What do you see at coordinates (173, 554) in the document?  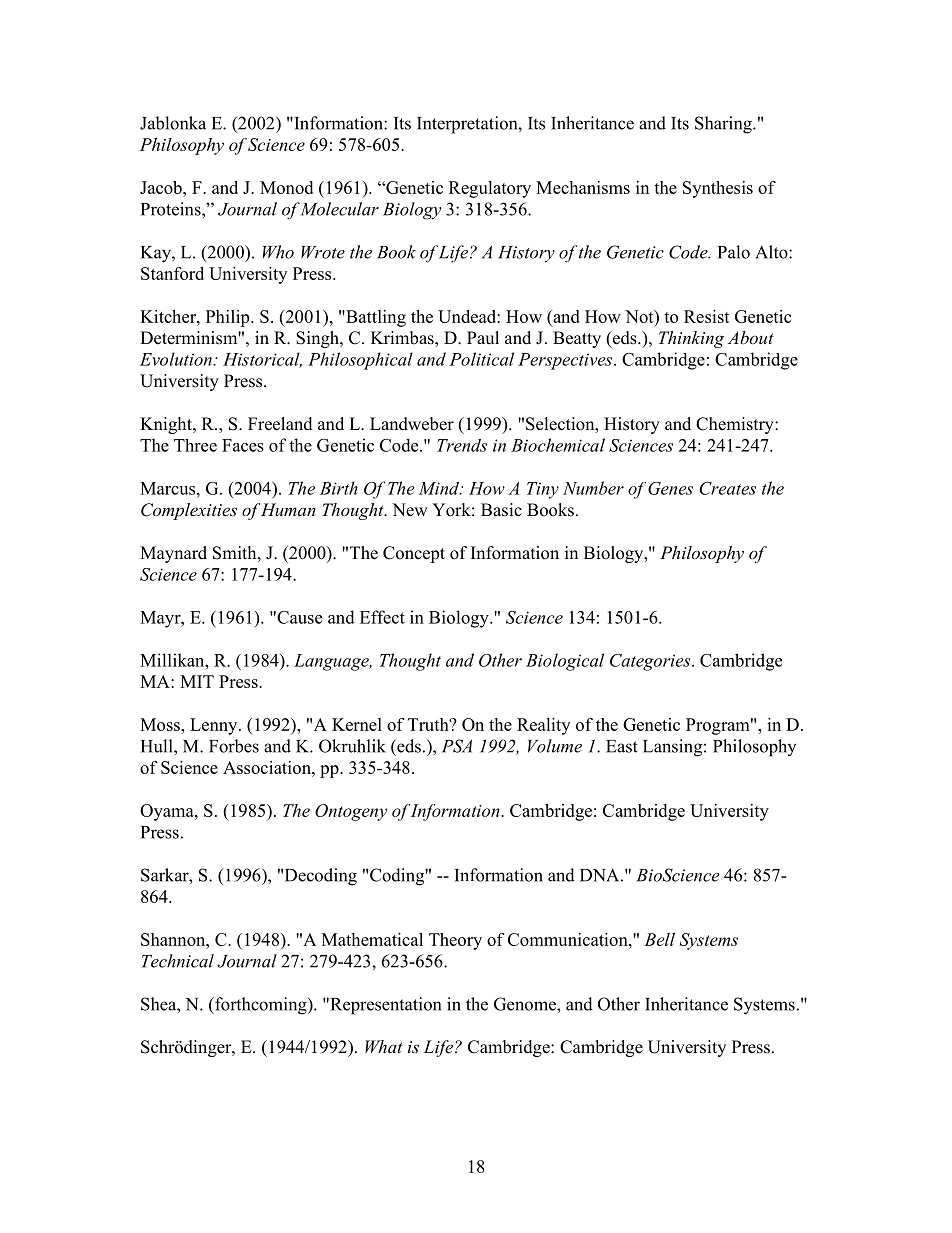 I see `Maynard` at bounding box center [173, 554].
